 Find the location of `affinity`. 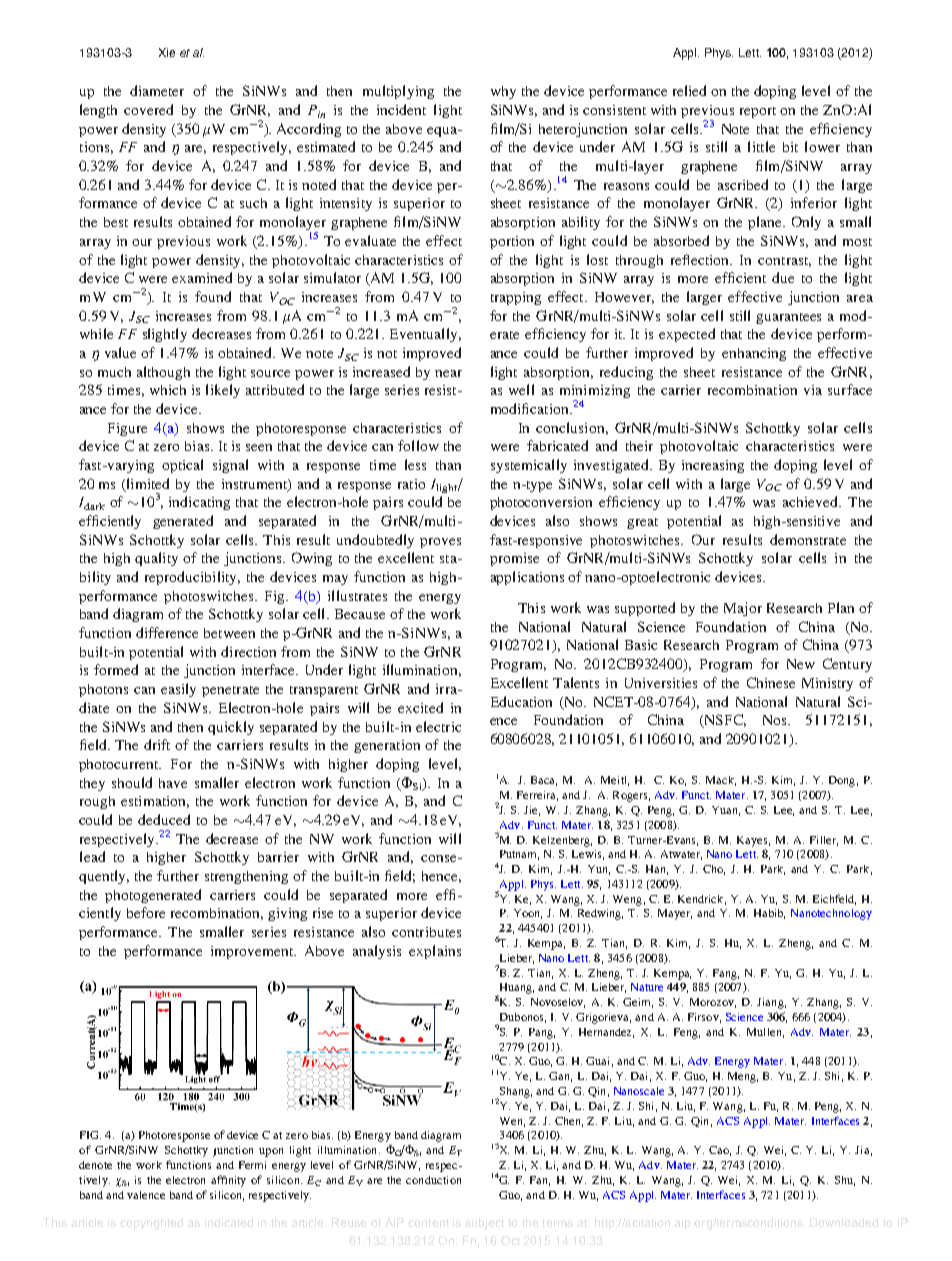

affinity is located at coordinates (228, 1181).
